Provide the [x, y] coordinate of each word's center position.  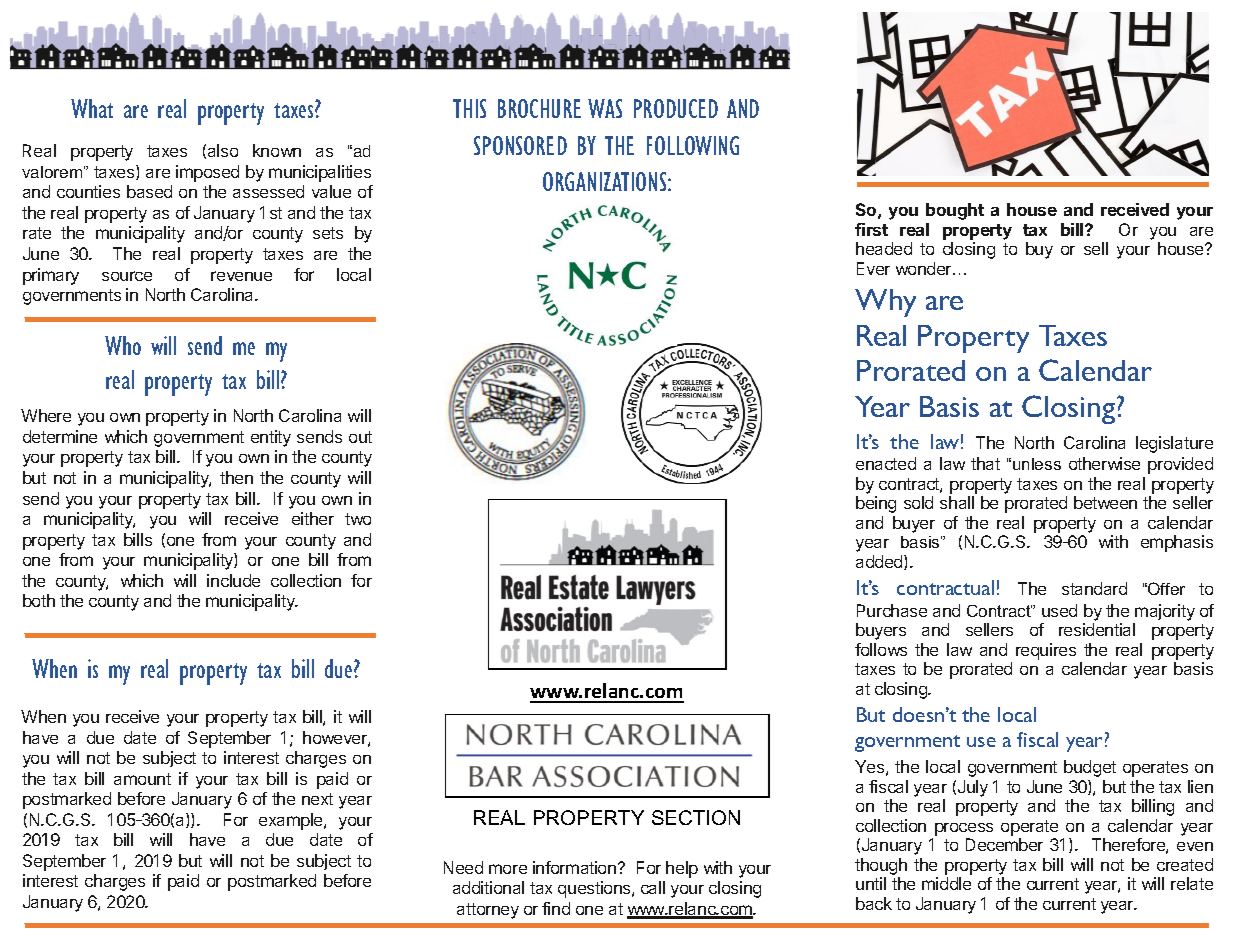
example [292, 821]
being [876, 504]
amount [142, 779]
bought [955, 211]
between [1105, 502]
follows [881, 649]
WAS [605, 108]
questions [595, 889]
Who [123, 345]
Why [885, 303]
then [236, 477]
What [92, 108]
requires [1046, 651]
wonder [925, 268]
